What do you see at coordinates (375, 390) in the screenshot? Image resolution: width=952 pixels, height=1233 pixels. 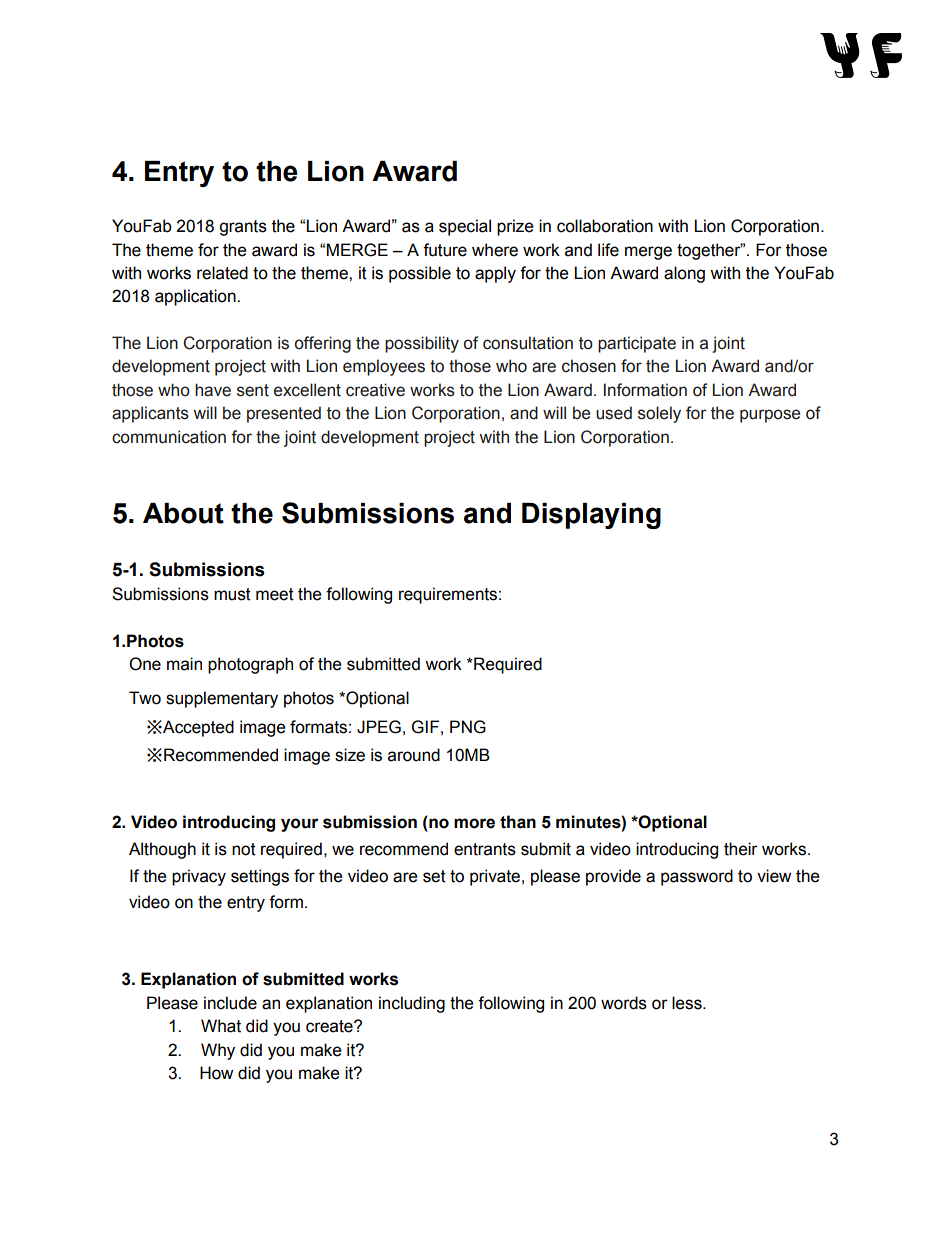 I see `creative` at bounding box center [375, 390].
